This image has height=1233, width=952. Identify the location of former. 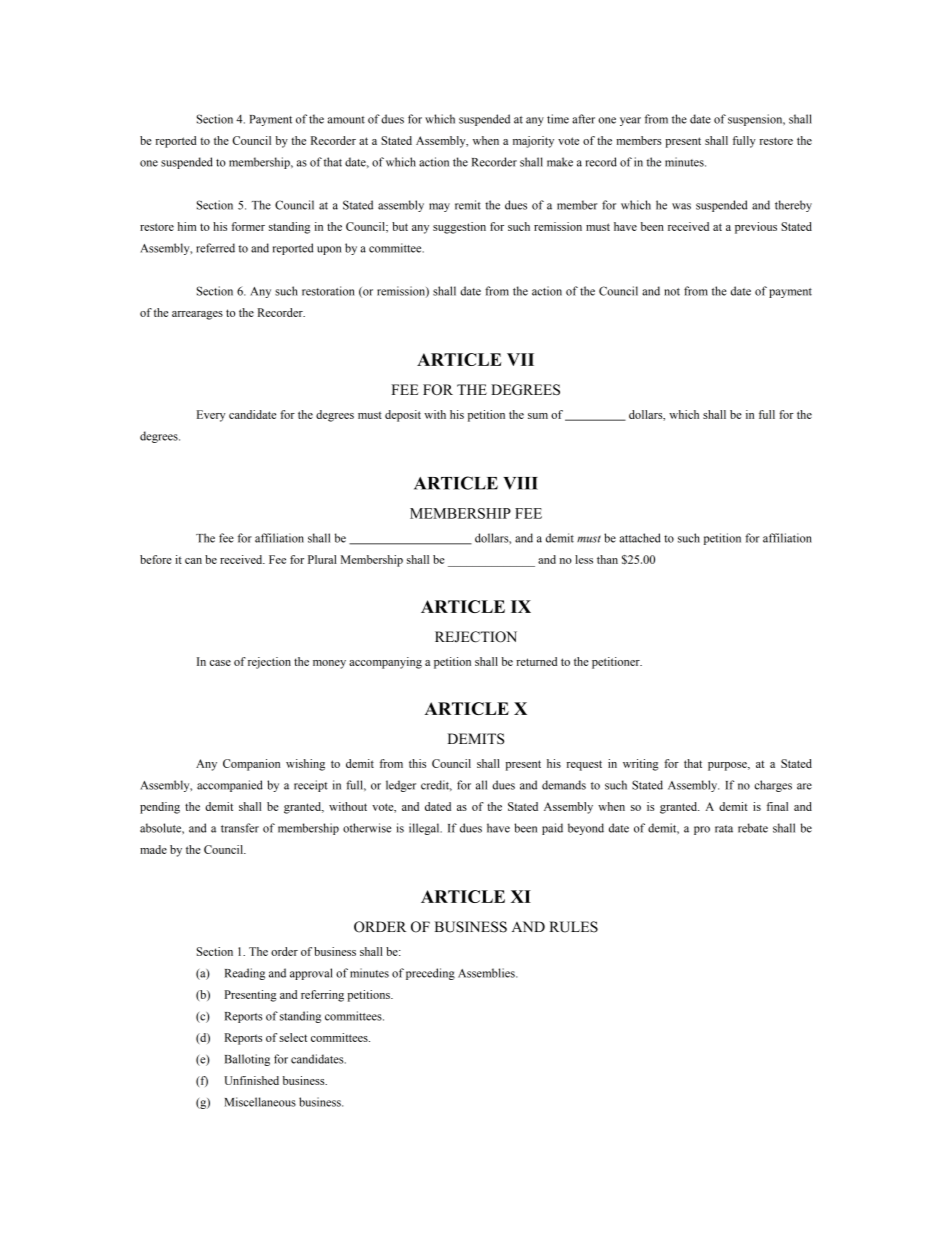
(248, 226).
